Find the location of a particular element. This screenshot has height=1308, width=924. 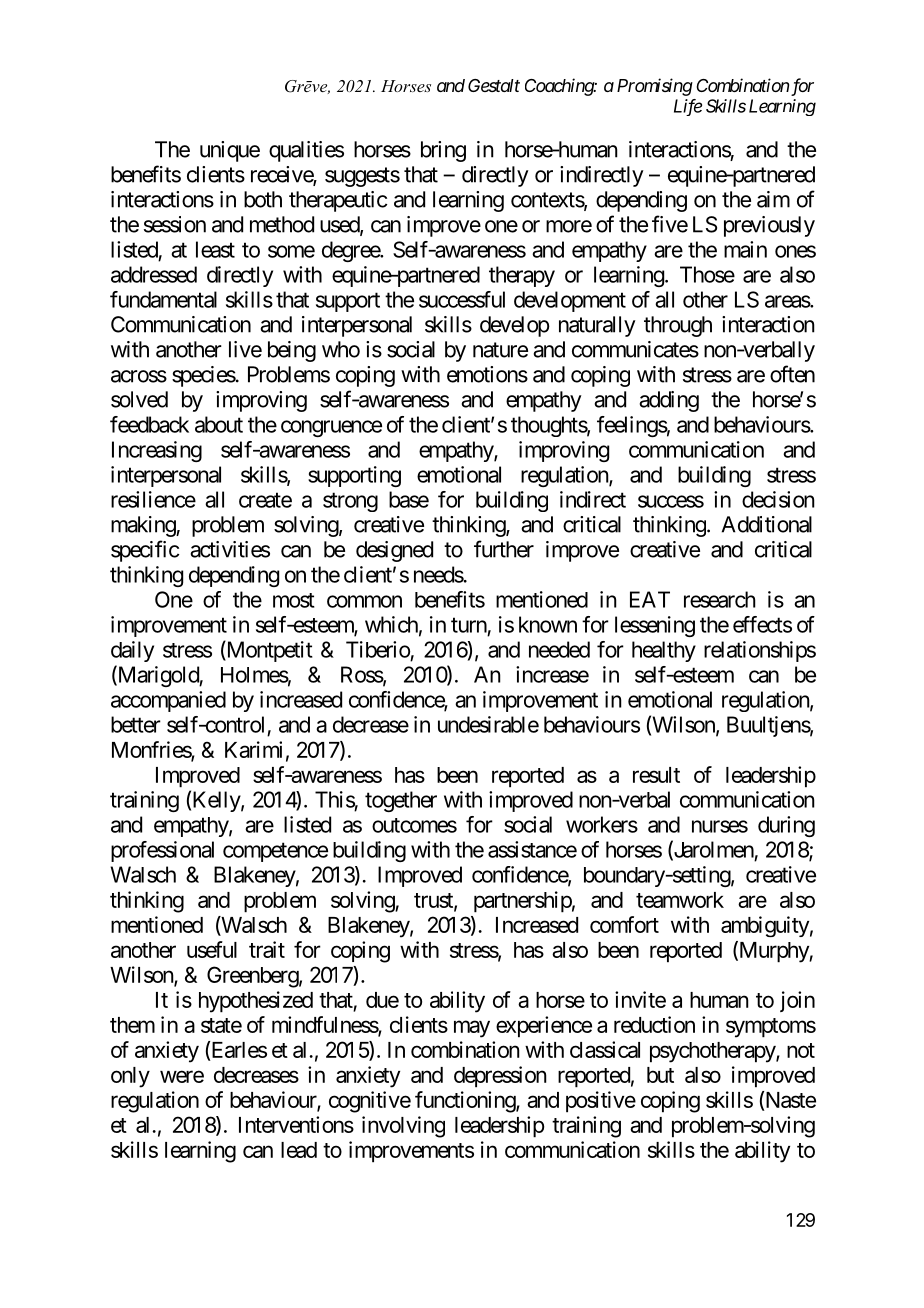

bring is located at coordinates (443, 151).
